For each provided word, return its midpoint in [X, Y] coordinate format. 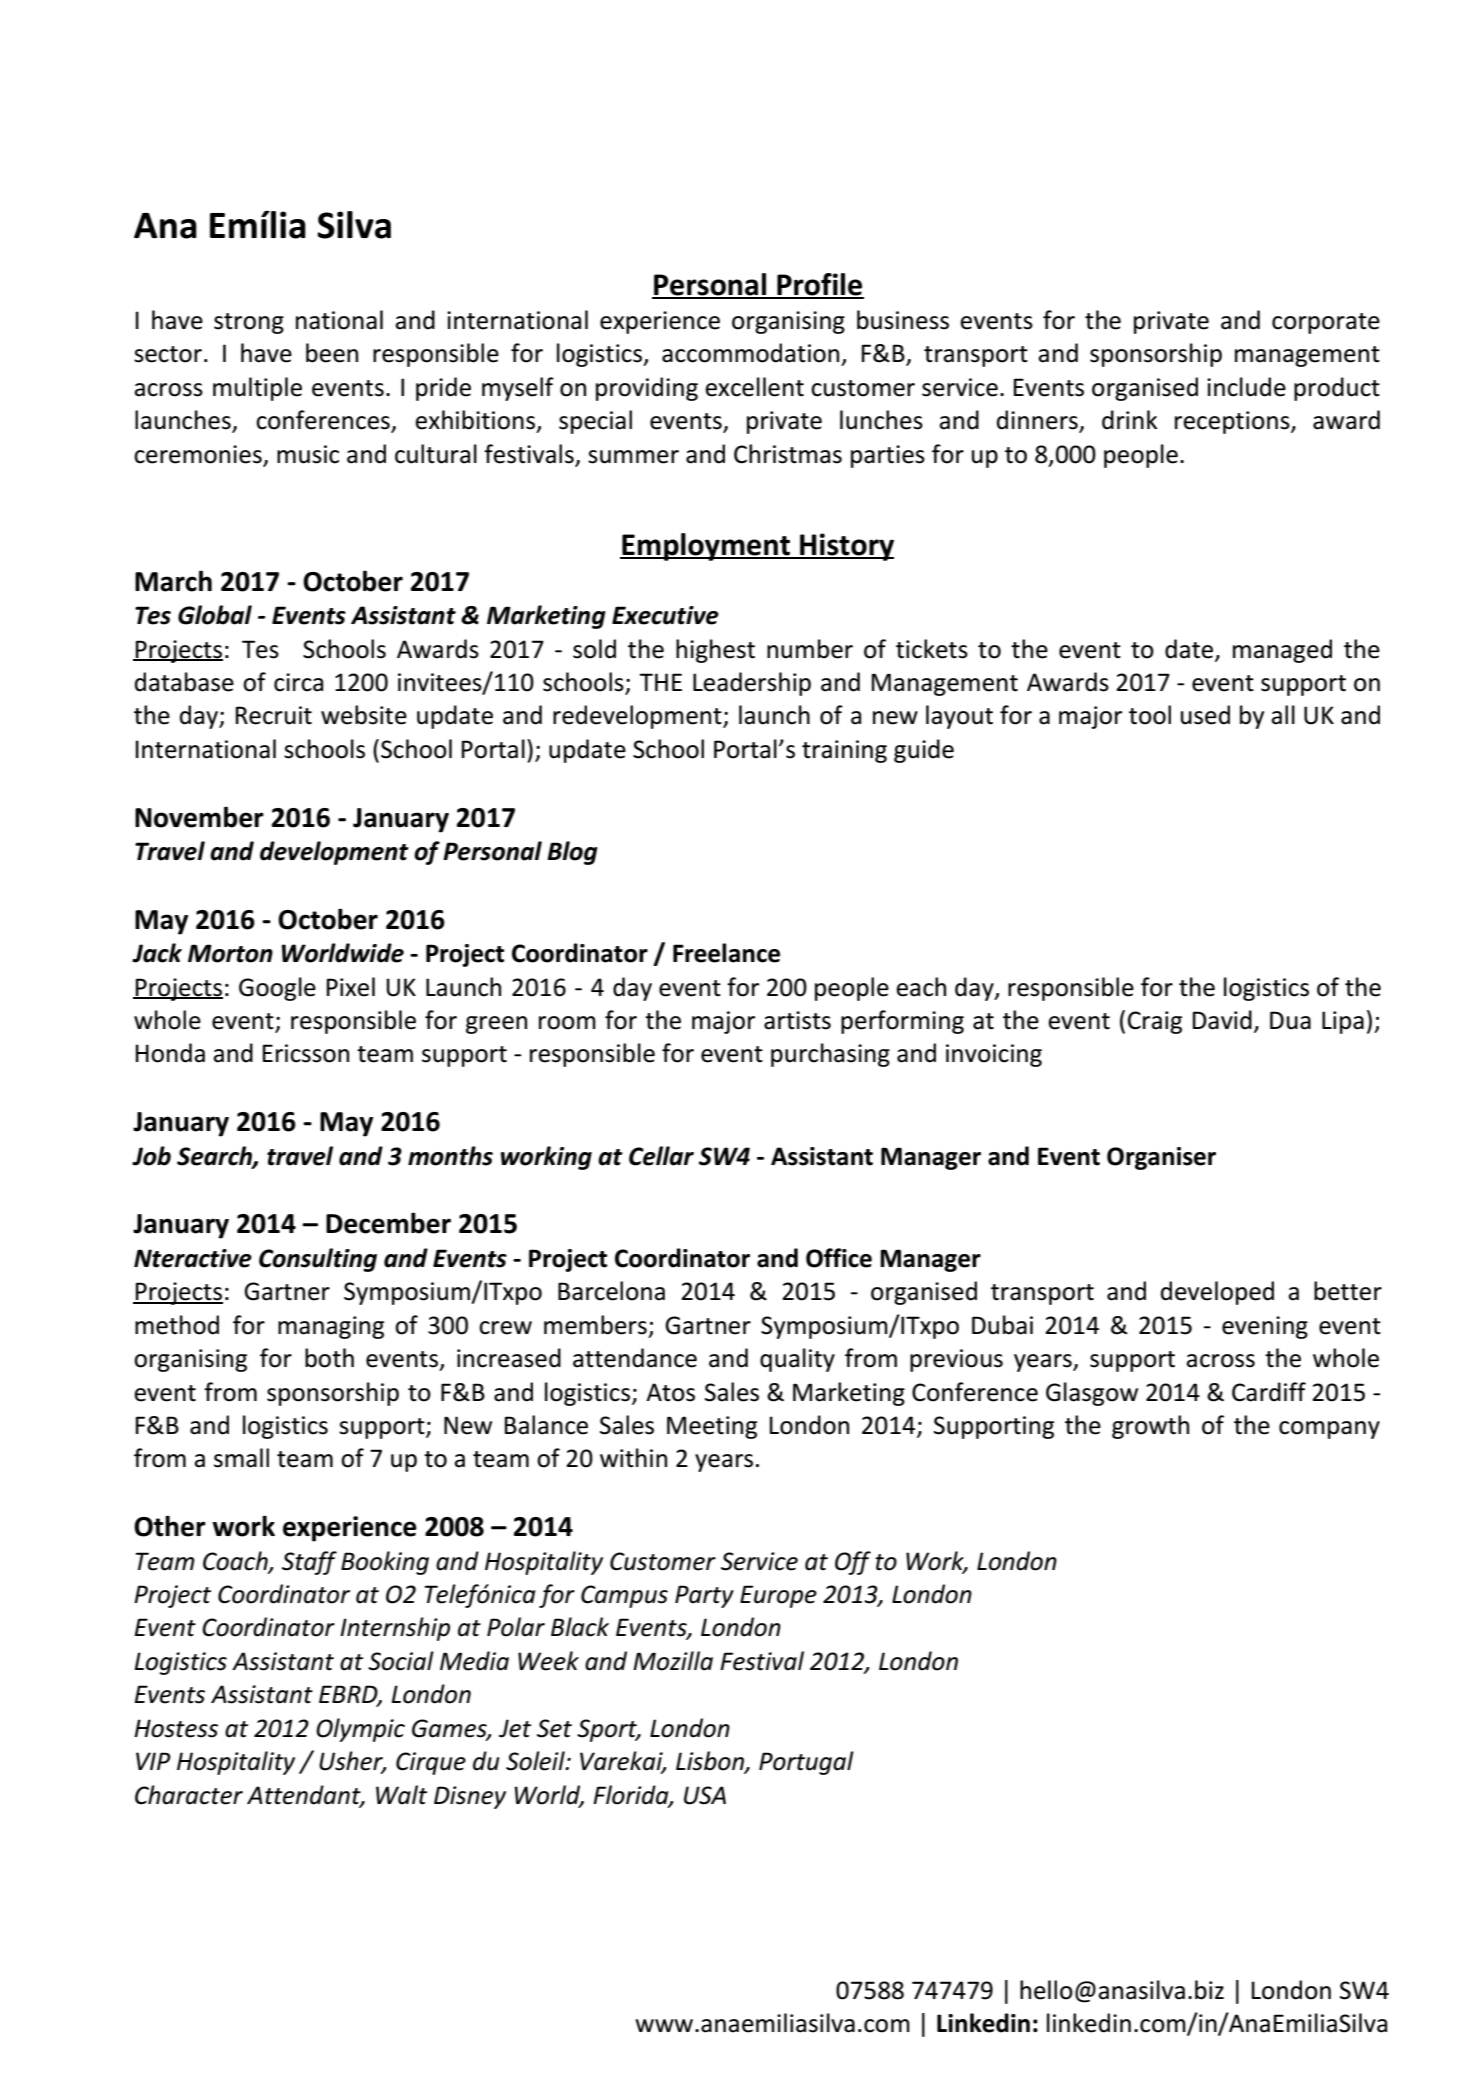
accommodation [750, 353]
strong [249, 323]
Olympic [360, 1730]
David [1222, 1020]
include [1246, 387]
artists [797, 1020]
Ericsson [306, 1053]
